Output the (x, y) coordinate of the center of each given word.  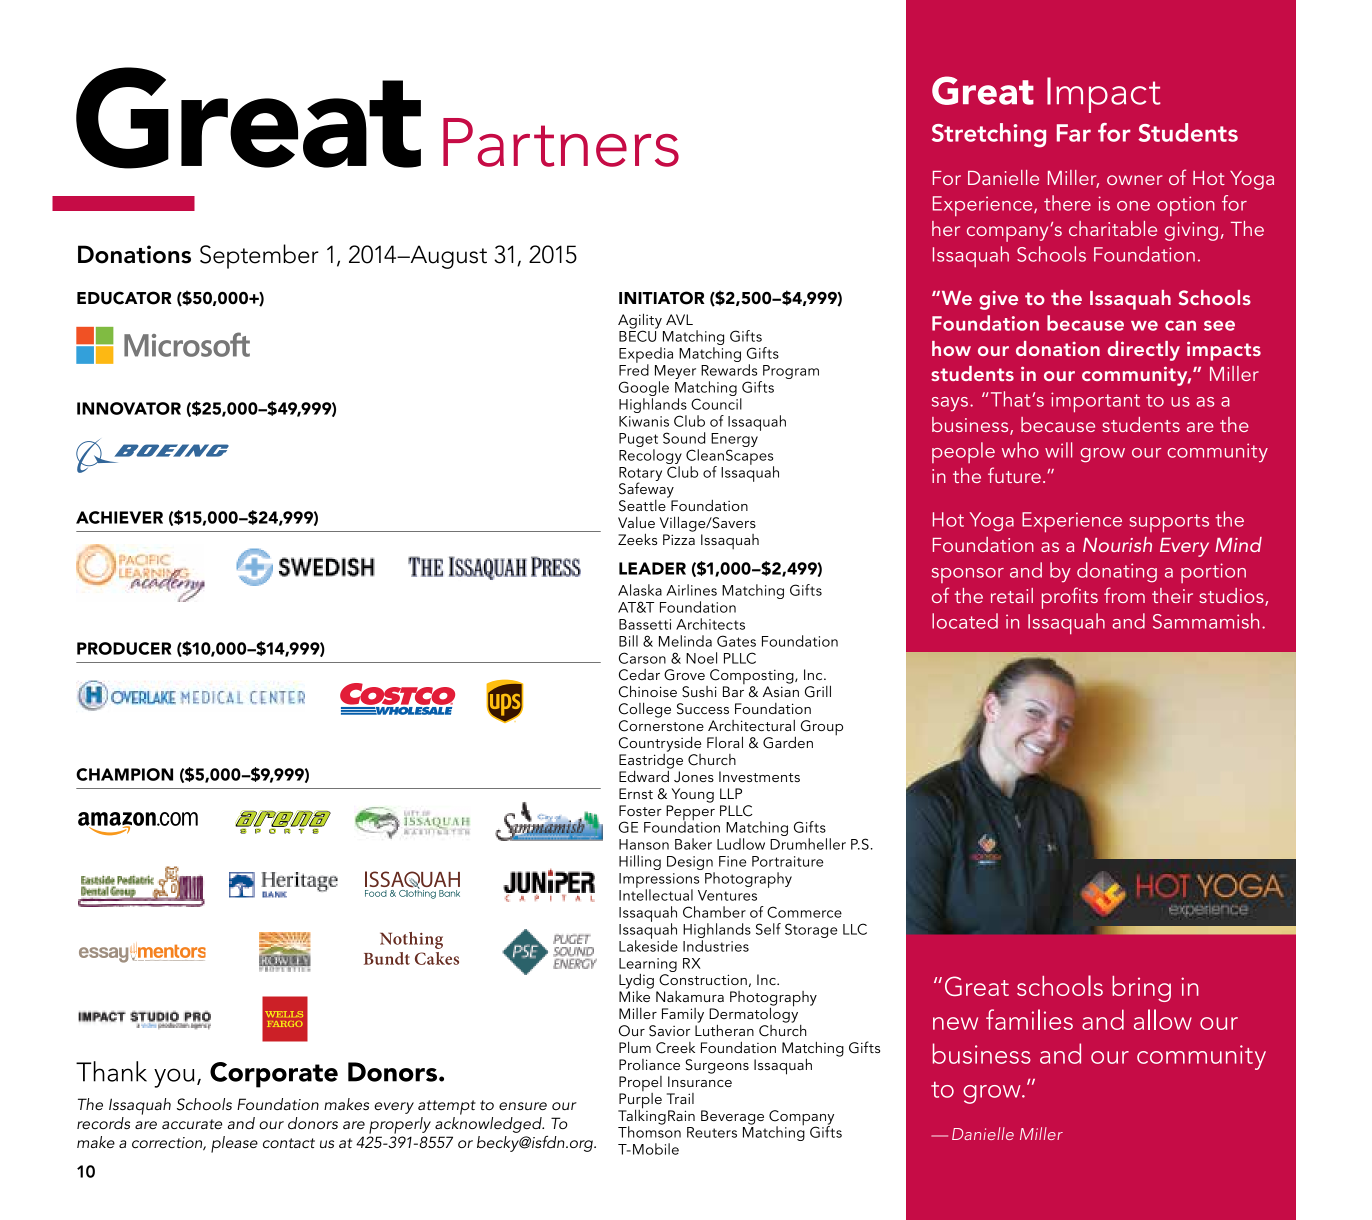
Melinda (685, 641)
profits (1070, 598)
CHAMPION (124, 774)
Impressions (659, 881)
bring (1141, 989)
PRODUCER (124, 648)
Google (644, 390)
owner (1134, 180)
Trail (680, 1098)
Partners (561, 142)
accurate (192, 1124)
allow (1163, 1019)
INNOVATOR (129, 408)
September (259, 256)
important (1095, 402)
